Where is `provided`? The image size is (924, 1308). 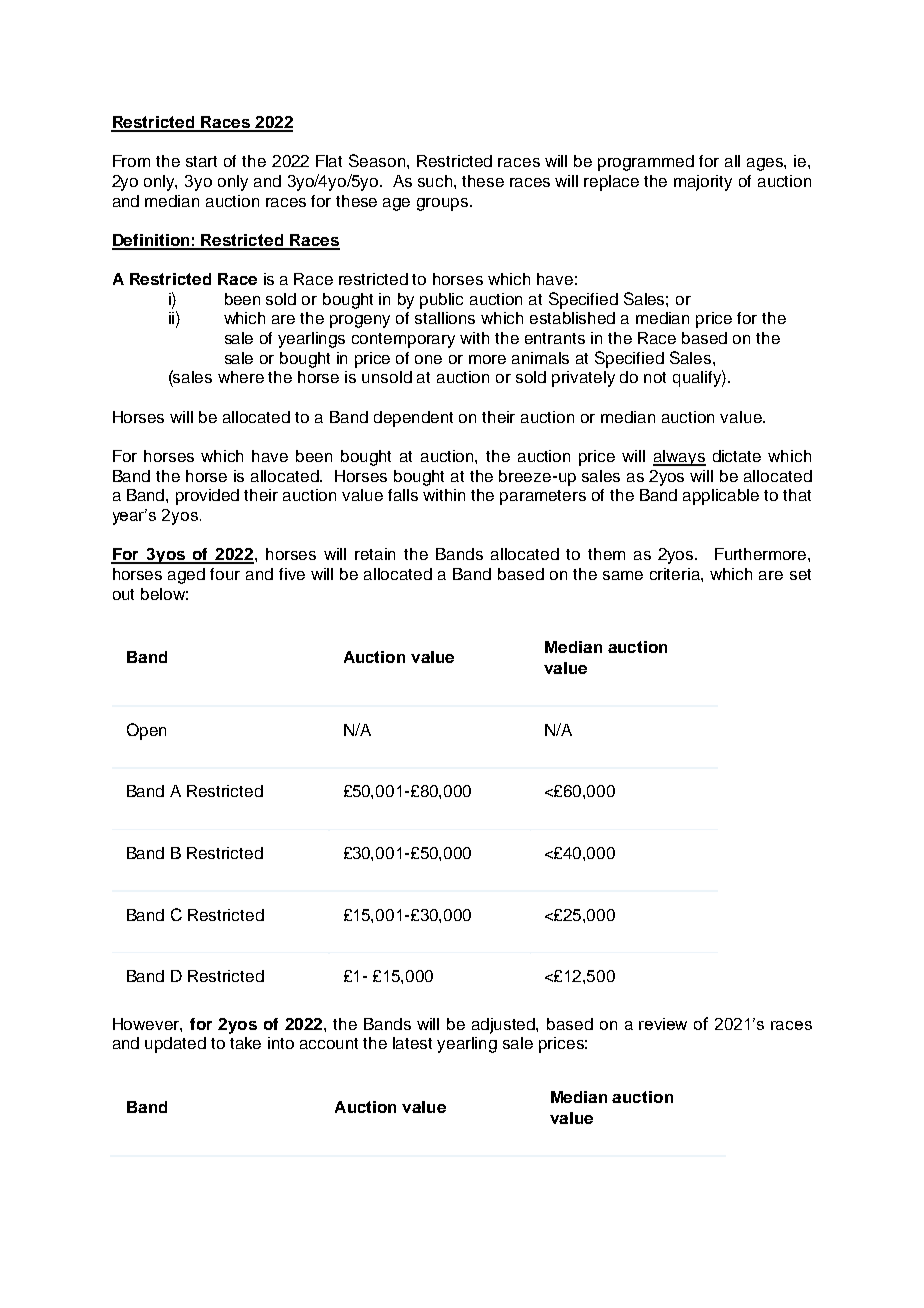 provided is located at coordinates (207, 497).
